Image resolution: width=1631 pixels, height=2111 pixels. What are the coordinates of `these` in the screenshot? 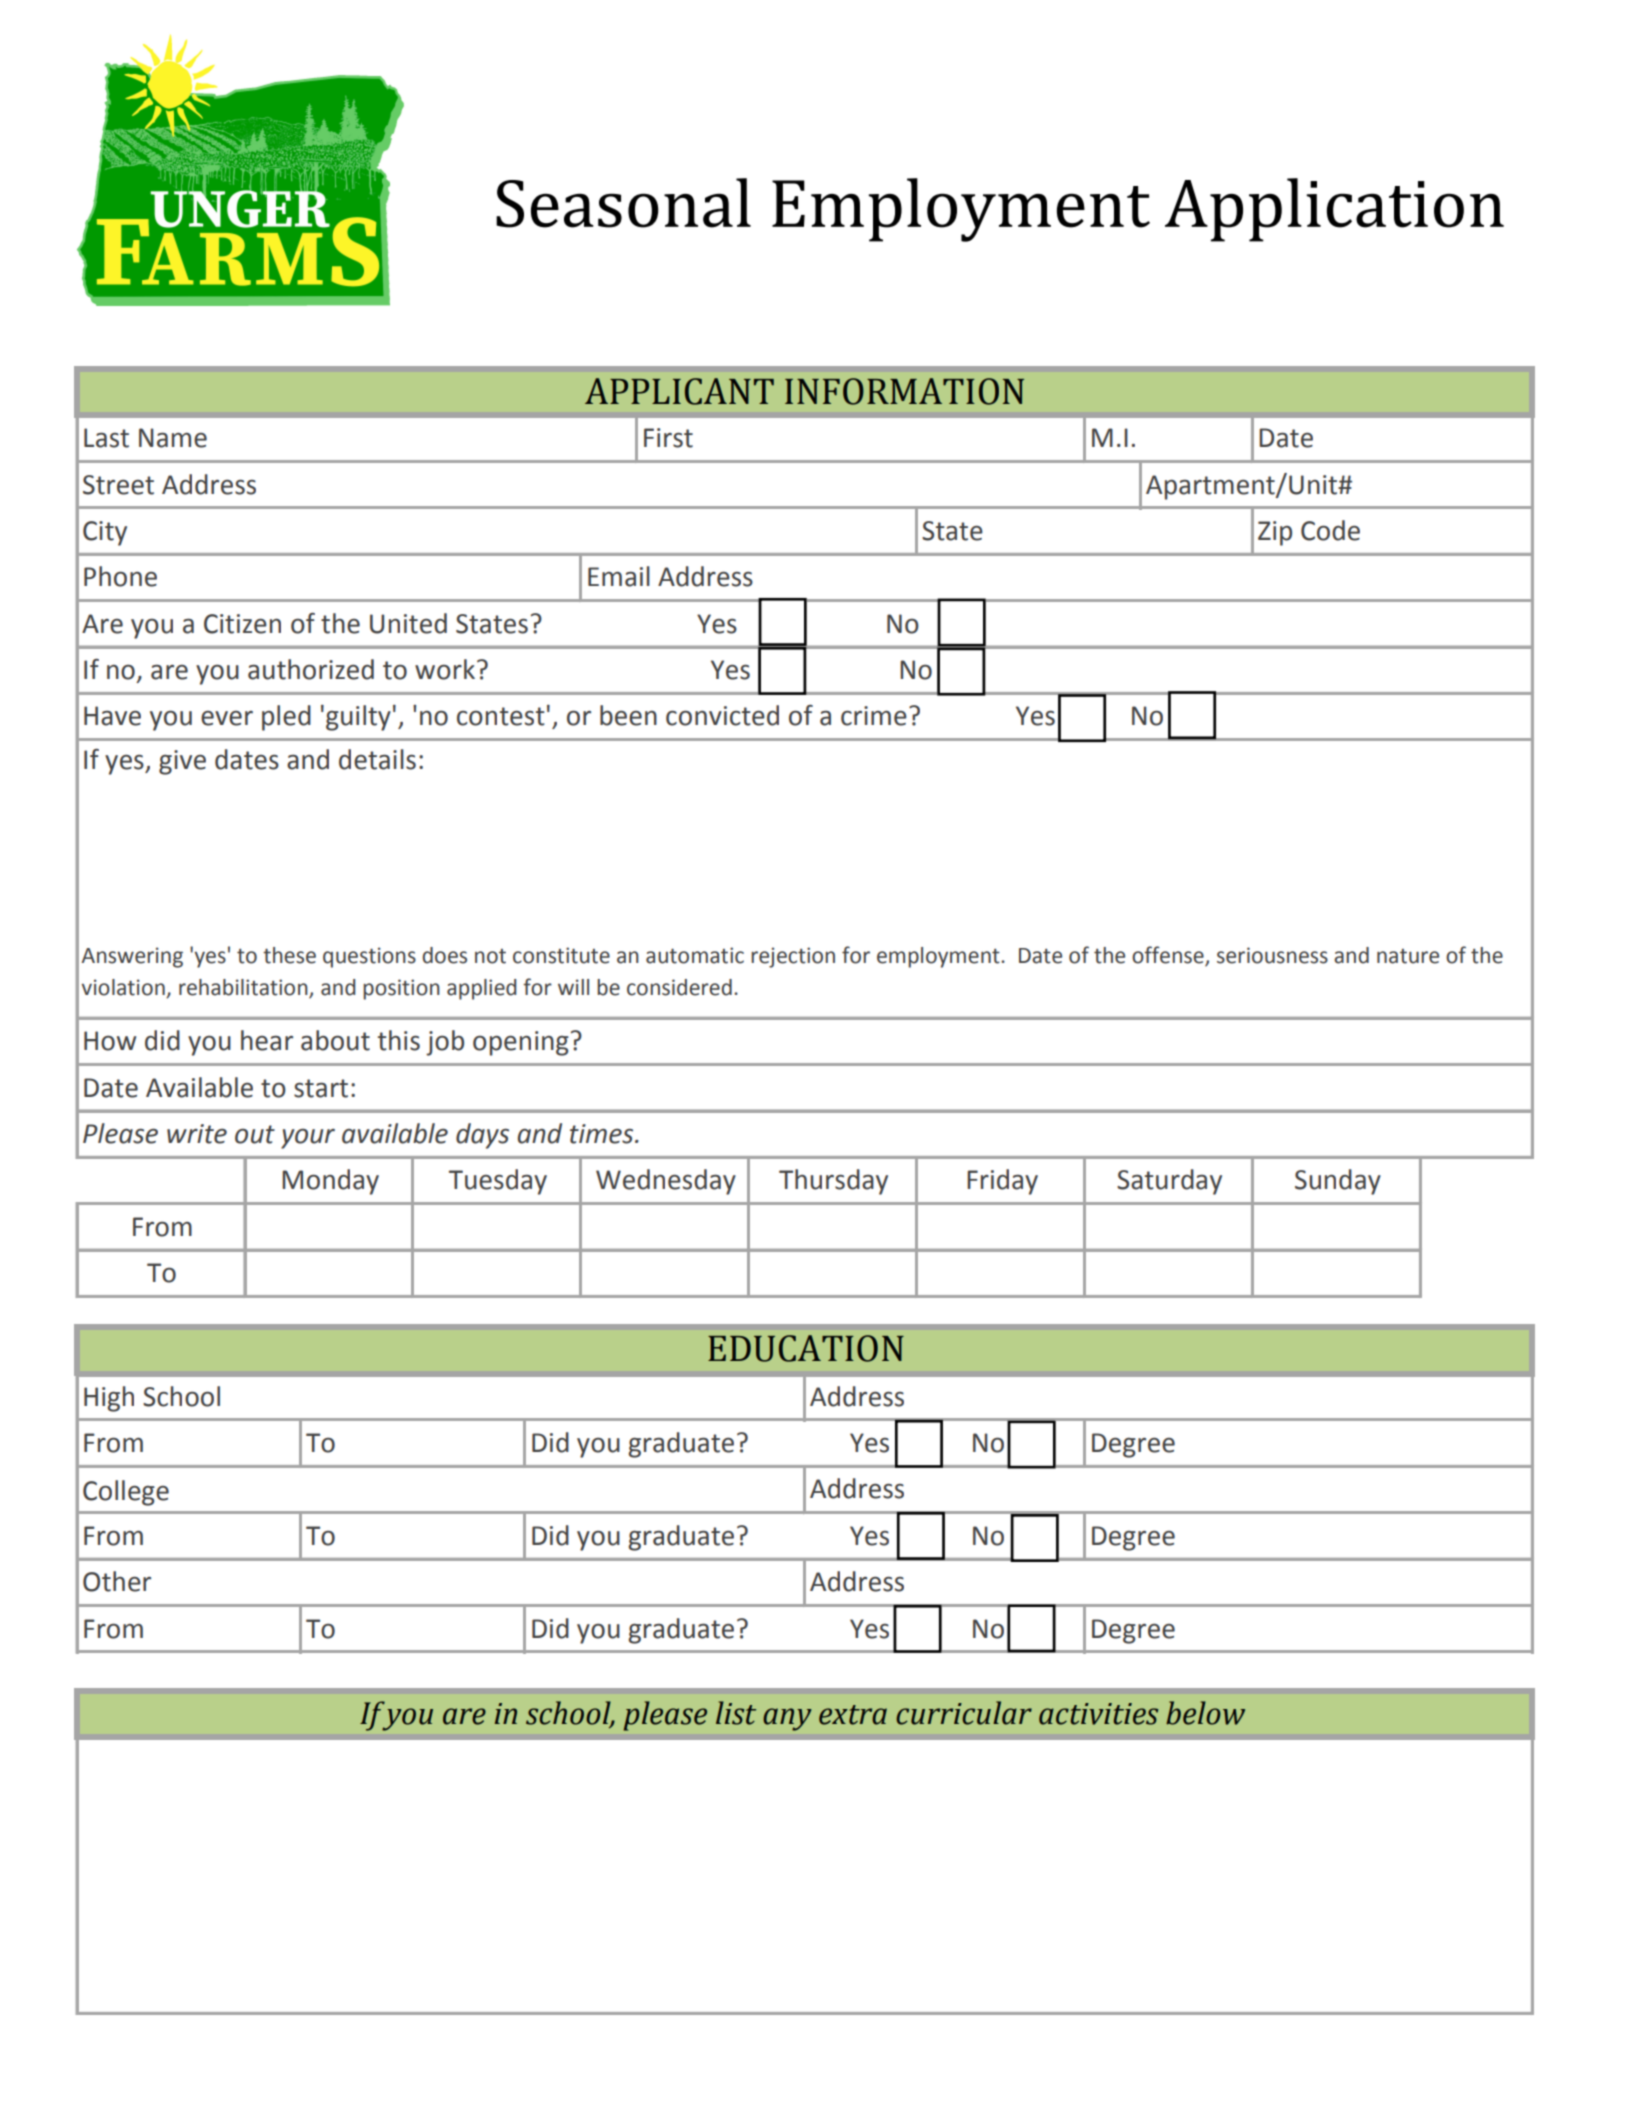 It's located at (289, 955).
